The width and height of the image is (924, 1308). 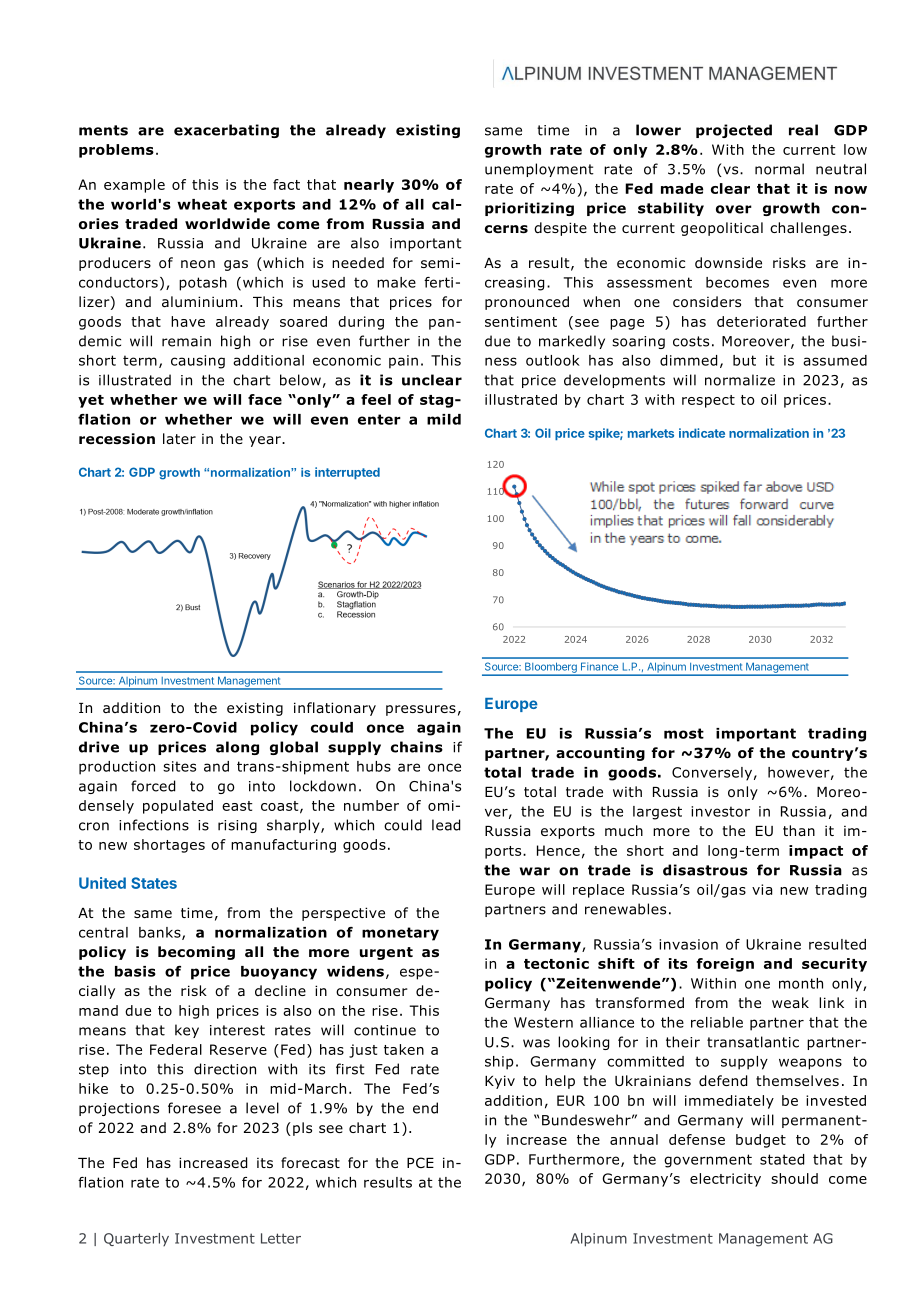 I want to click on projected, so click(x=734, y=131).
